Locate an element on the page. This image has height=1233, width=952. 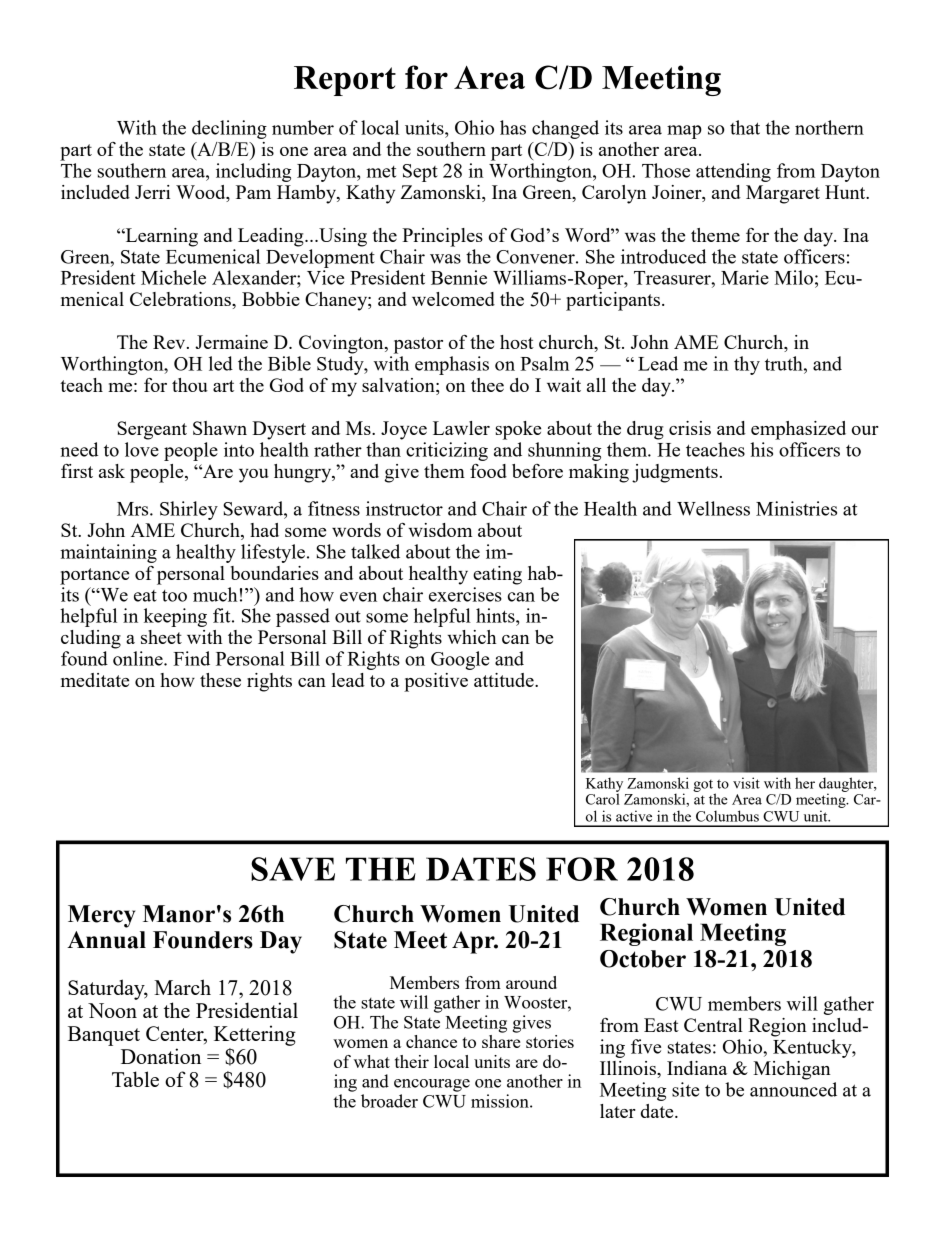
Table is located at coordinates (135, 1079).
